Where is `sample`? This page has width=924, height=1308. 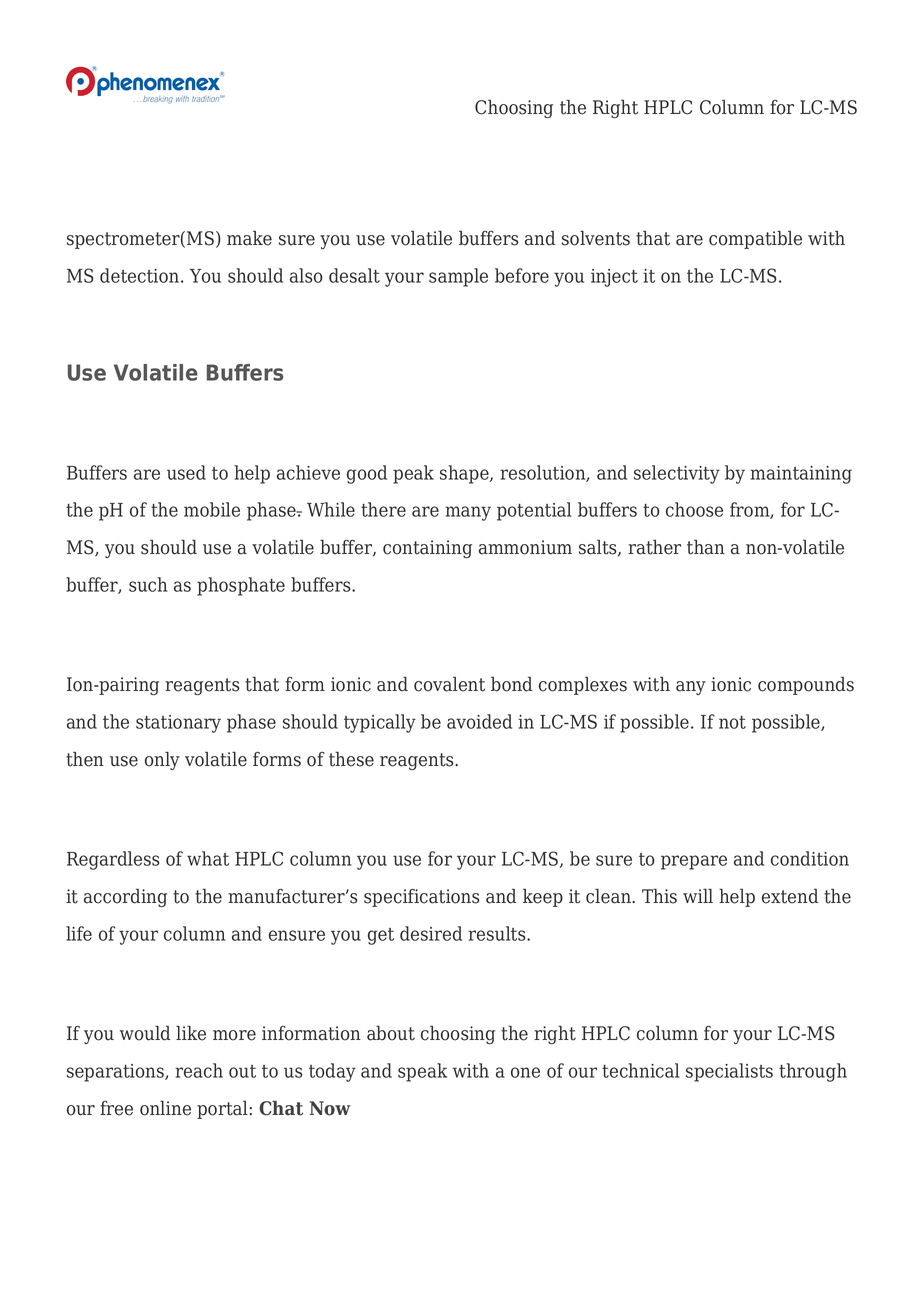
sample is located at coordinates (458, 277).
